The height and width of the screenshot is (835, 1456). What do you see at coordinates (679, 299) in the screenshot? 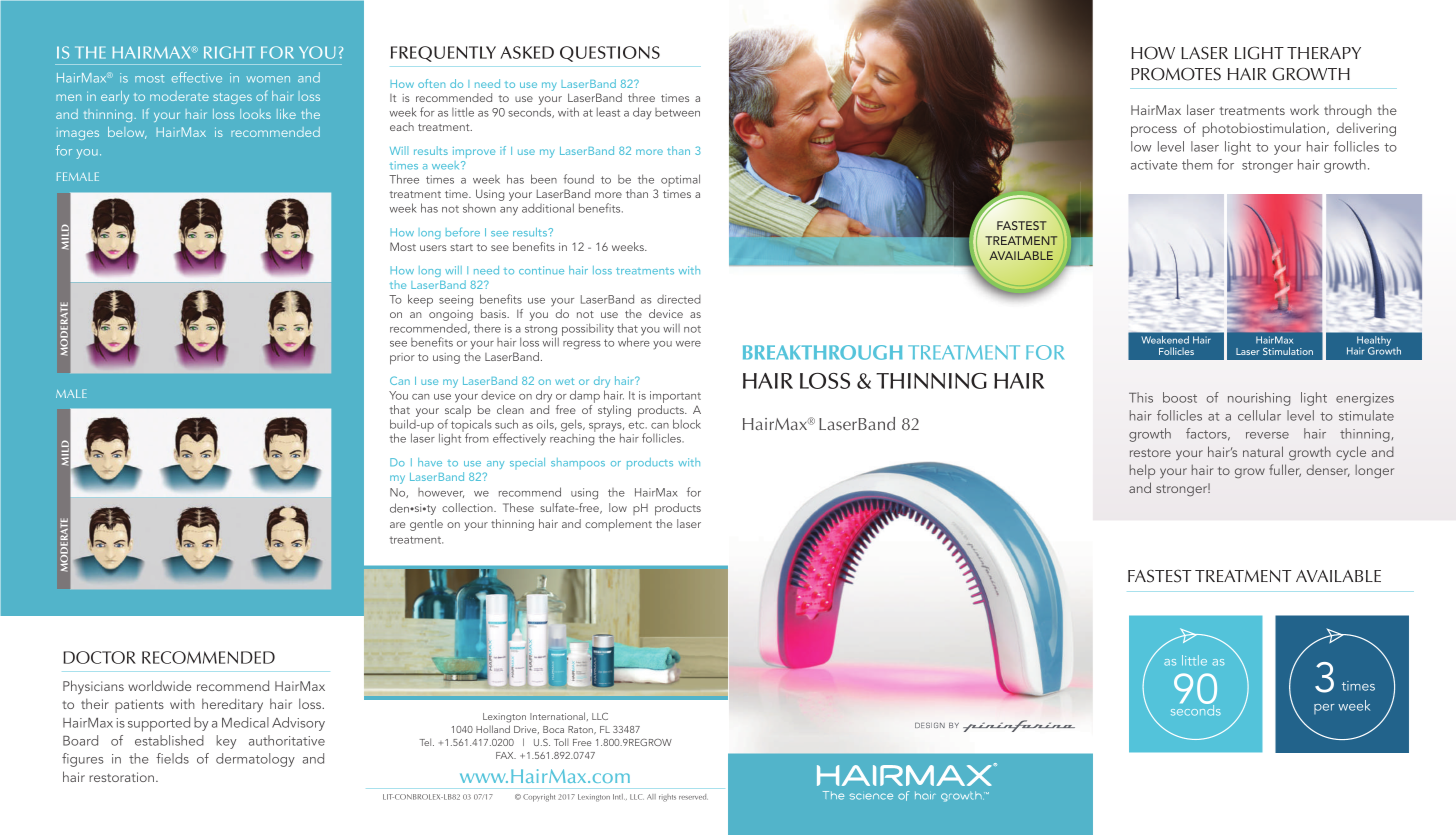
I see `directed` at bounding box center [679, 299].
